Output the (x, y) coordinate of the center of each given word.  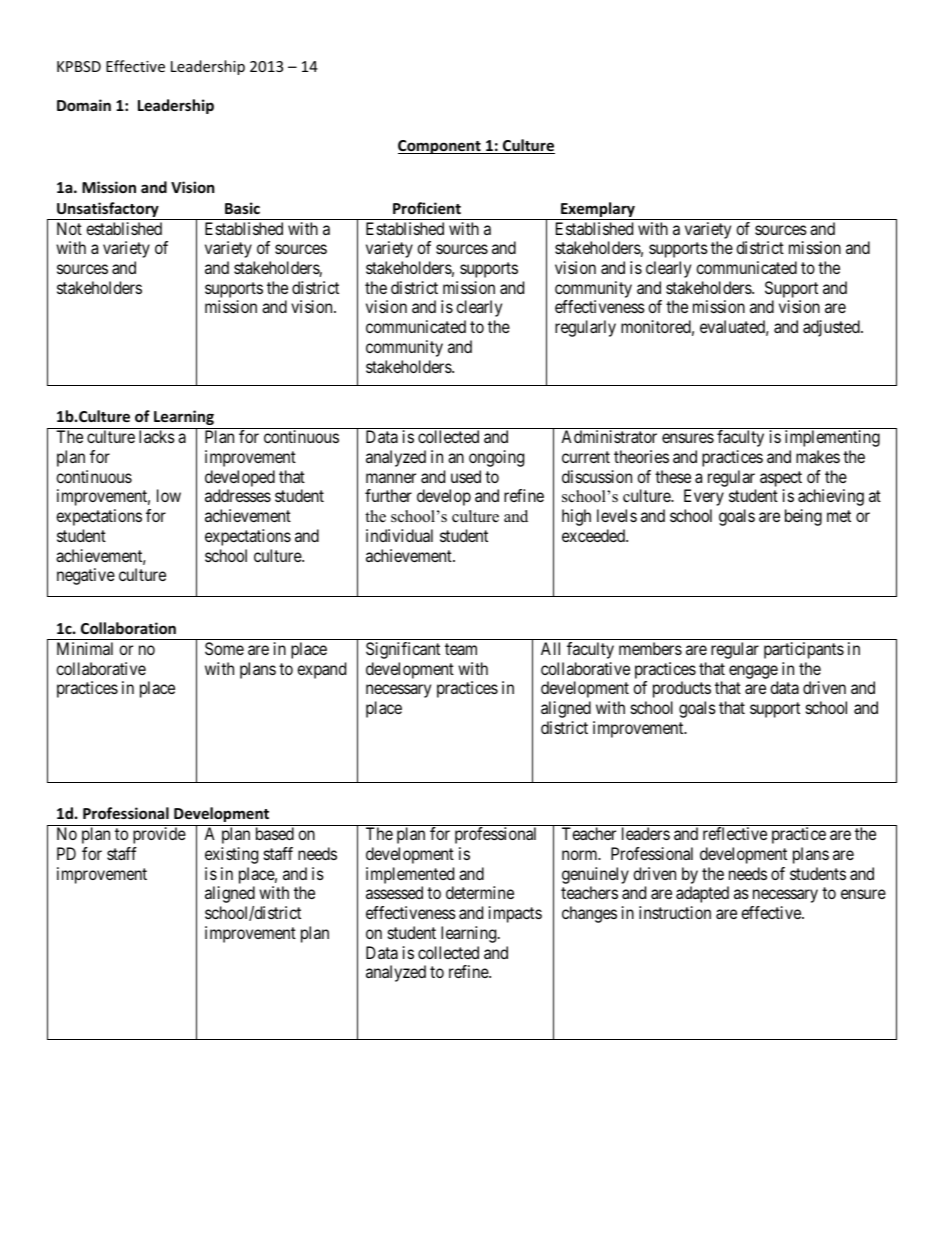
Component (440, 147)
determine (480, 892)
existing (231, 855)
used (466, 476)
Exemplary (598, 211)
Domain (84, 105)
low (169, 495)
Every (704, 497)
